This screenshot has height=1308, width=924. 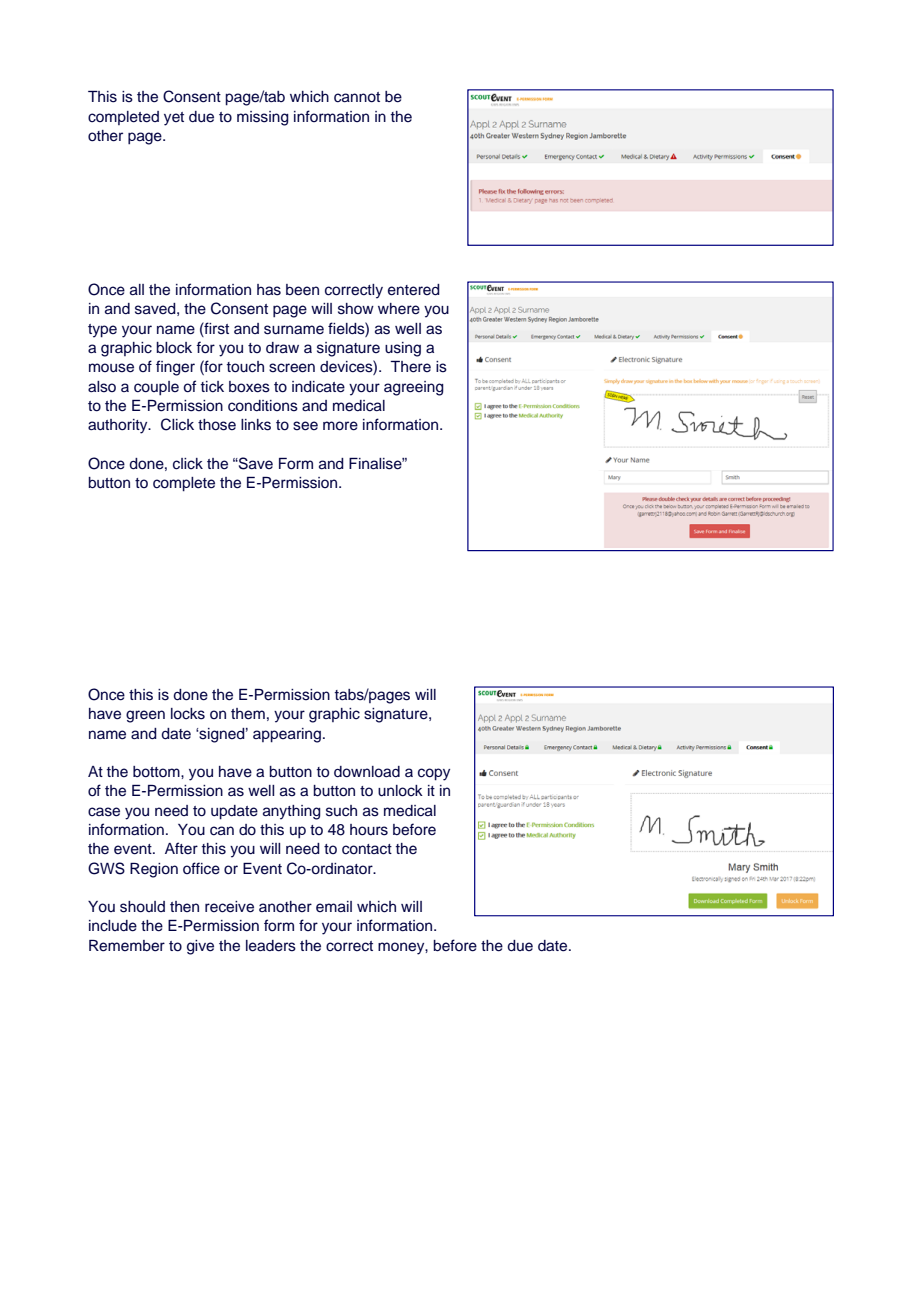 What do you see at coordinates (248, 714) in the screenshot?
I see `them` at bounding box center [248, 714].
